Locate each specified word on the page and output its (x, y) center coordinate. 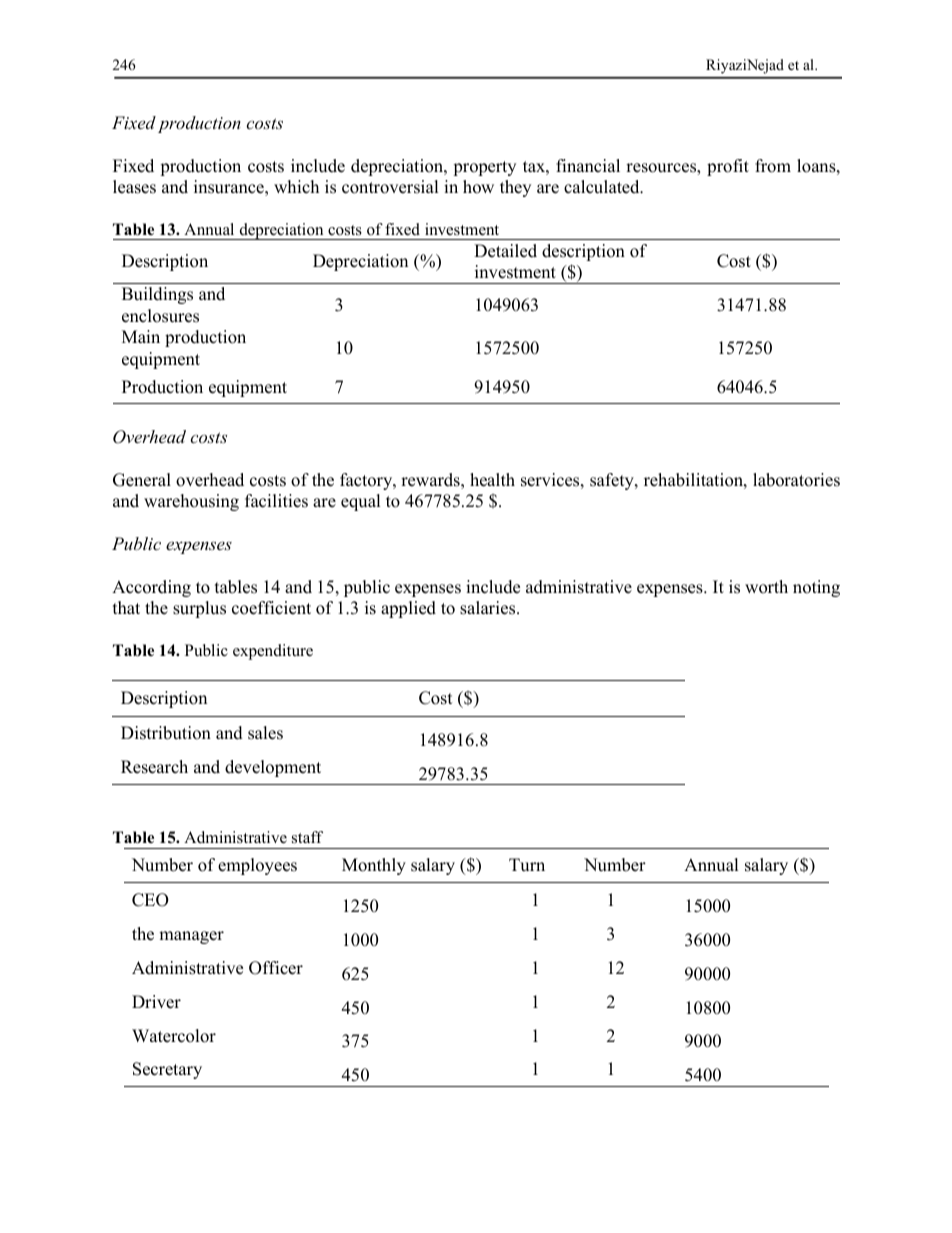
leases (134, 187)
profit (728, 167)
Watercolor (174, 1036)
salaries (489, 608)
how (478, 187)
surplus (199, 609)
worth (766, 587)
